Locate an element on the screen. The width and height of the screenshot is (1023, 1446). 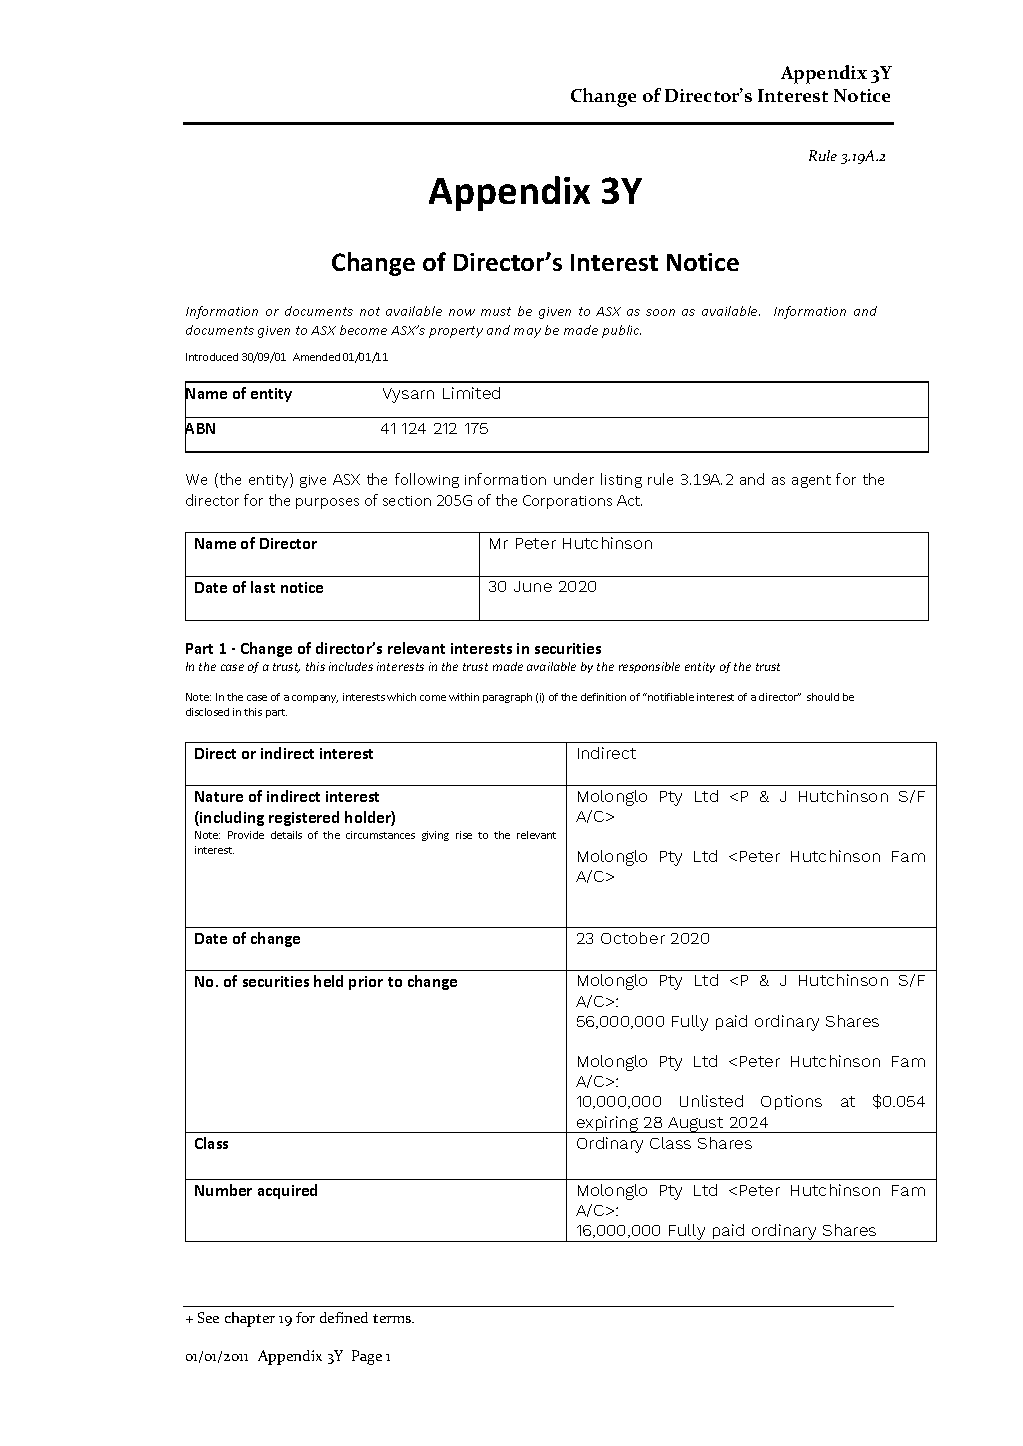
chapter is located at coordinates (250, 1319).
